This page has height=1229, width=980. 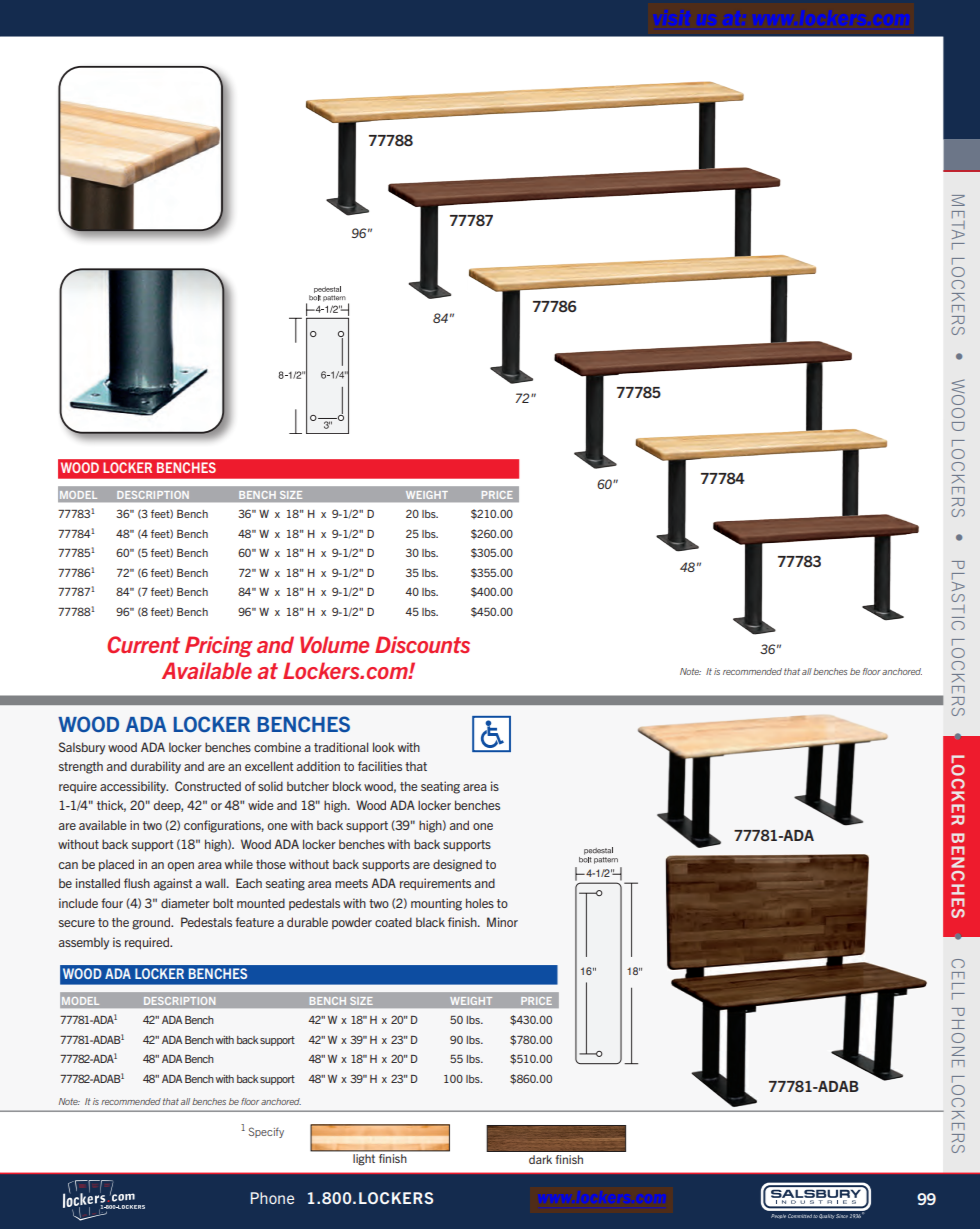 I want to click on assembly, so click(x=84, y=943).
